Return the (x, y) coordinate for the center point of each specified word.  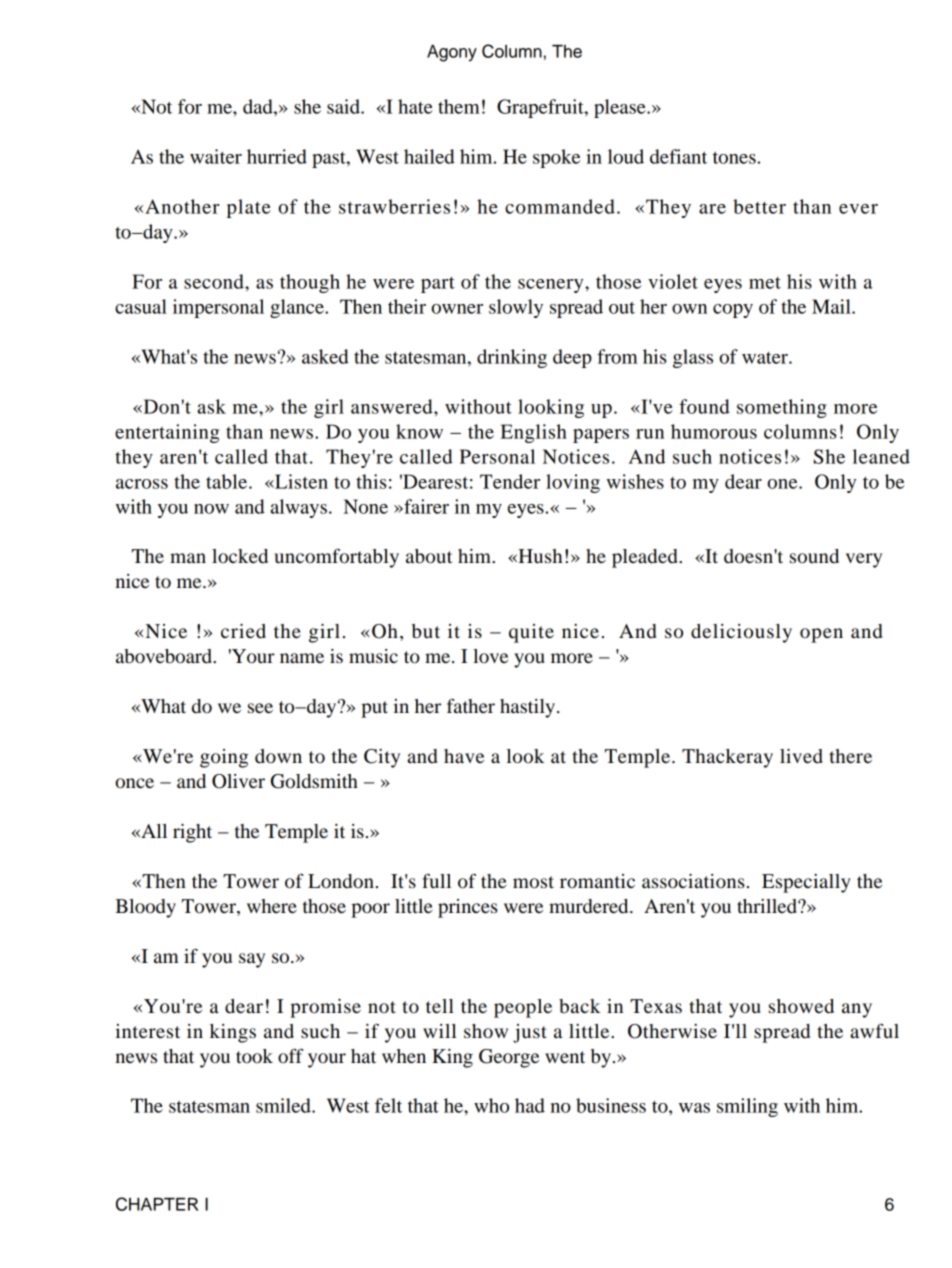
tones (734, 157)
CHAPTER (157, 1204)
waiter (216, 156)
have (464, 756)
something (782, 408)
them (459, 106)
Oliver (238, 781)
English (534, 433)
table (228, 481)
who (491, 1105)
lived (801, 756)
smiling (747, 1107)
